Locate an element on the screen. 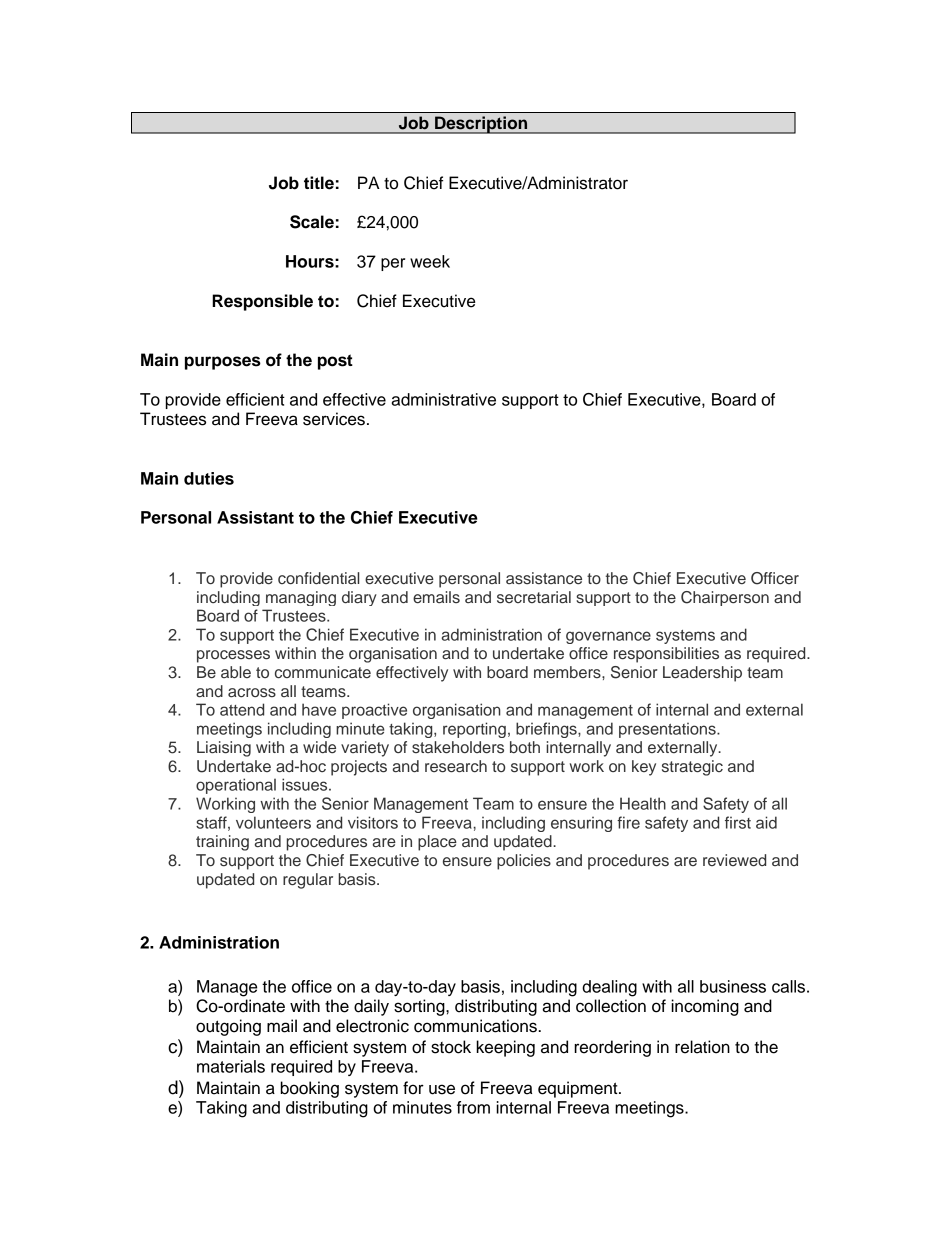 The height and width of the screenshot is (1233, 952). Assistant is located at coordinates (255, 517).
